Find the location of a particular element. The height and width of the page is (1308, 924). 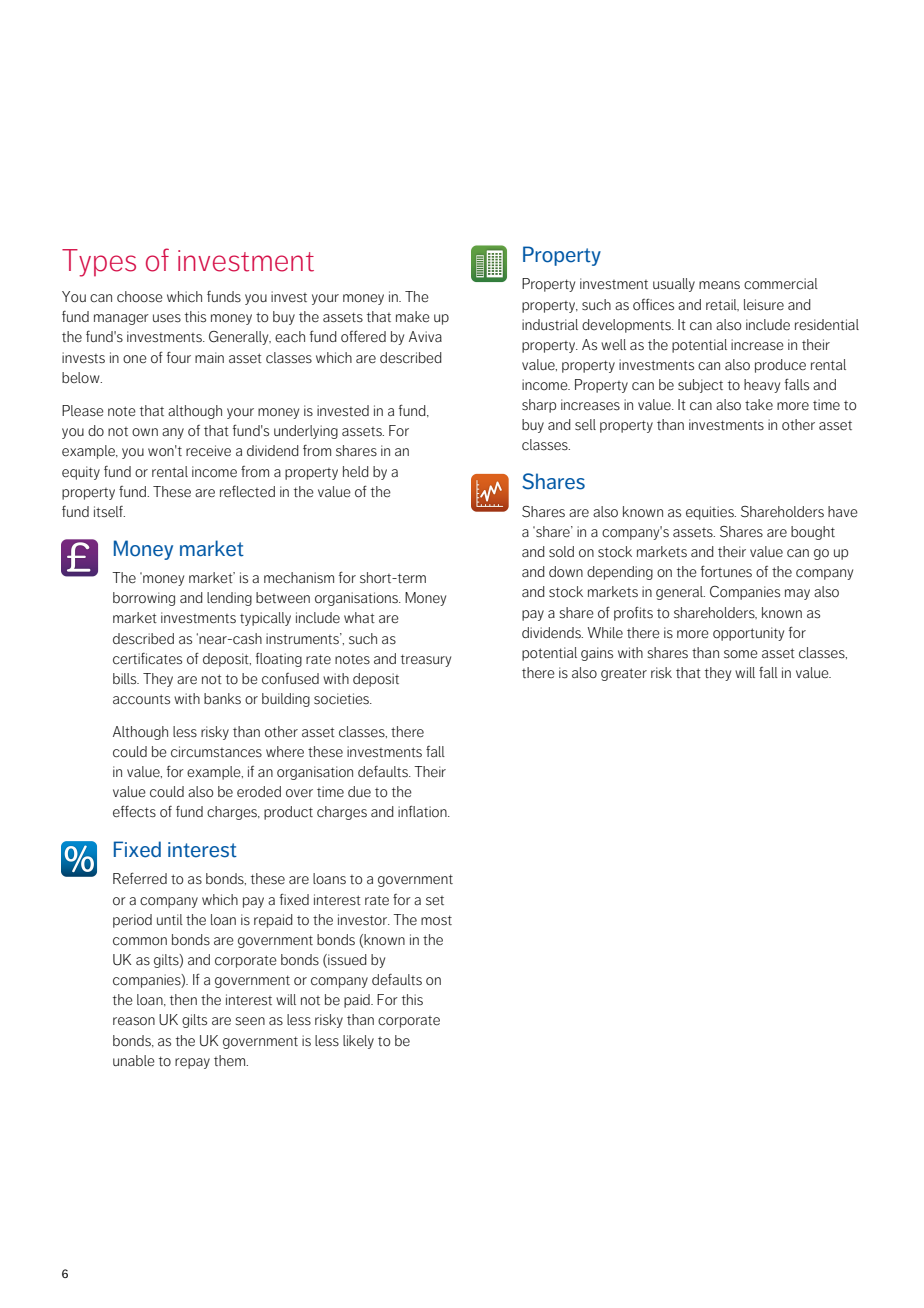

repay is located at coordinates (192, 1063).
